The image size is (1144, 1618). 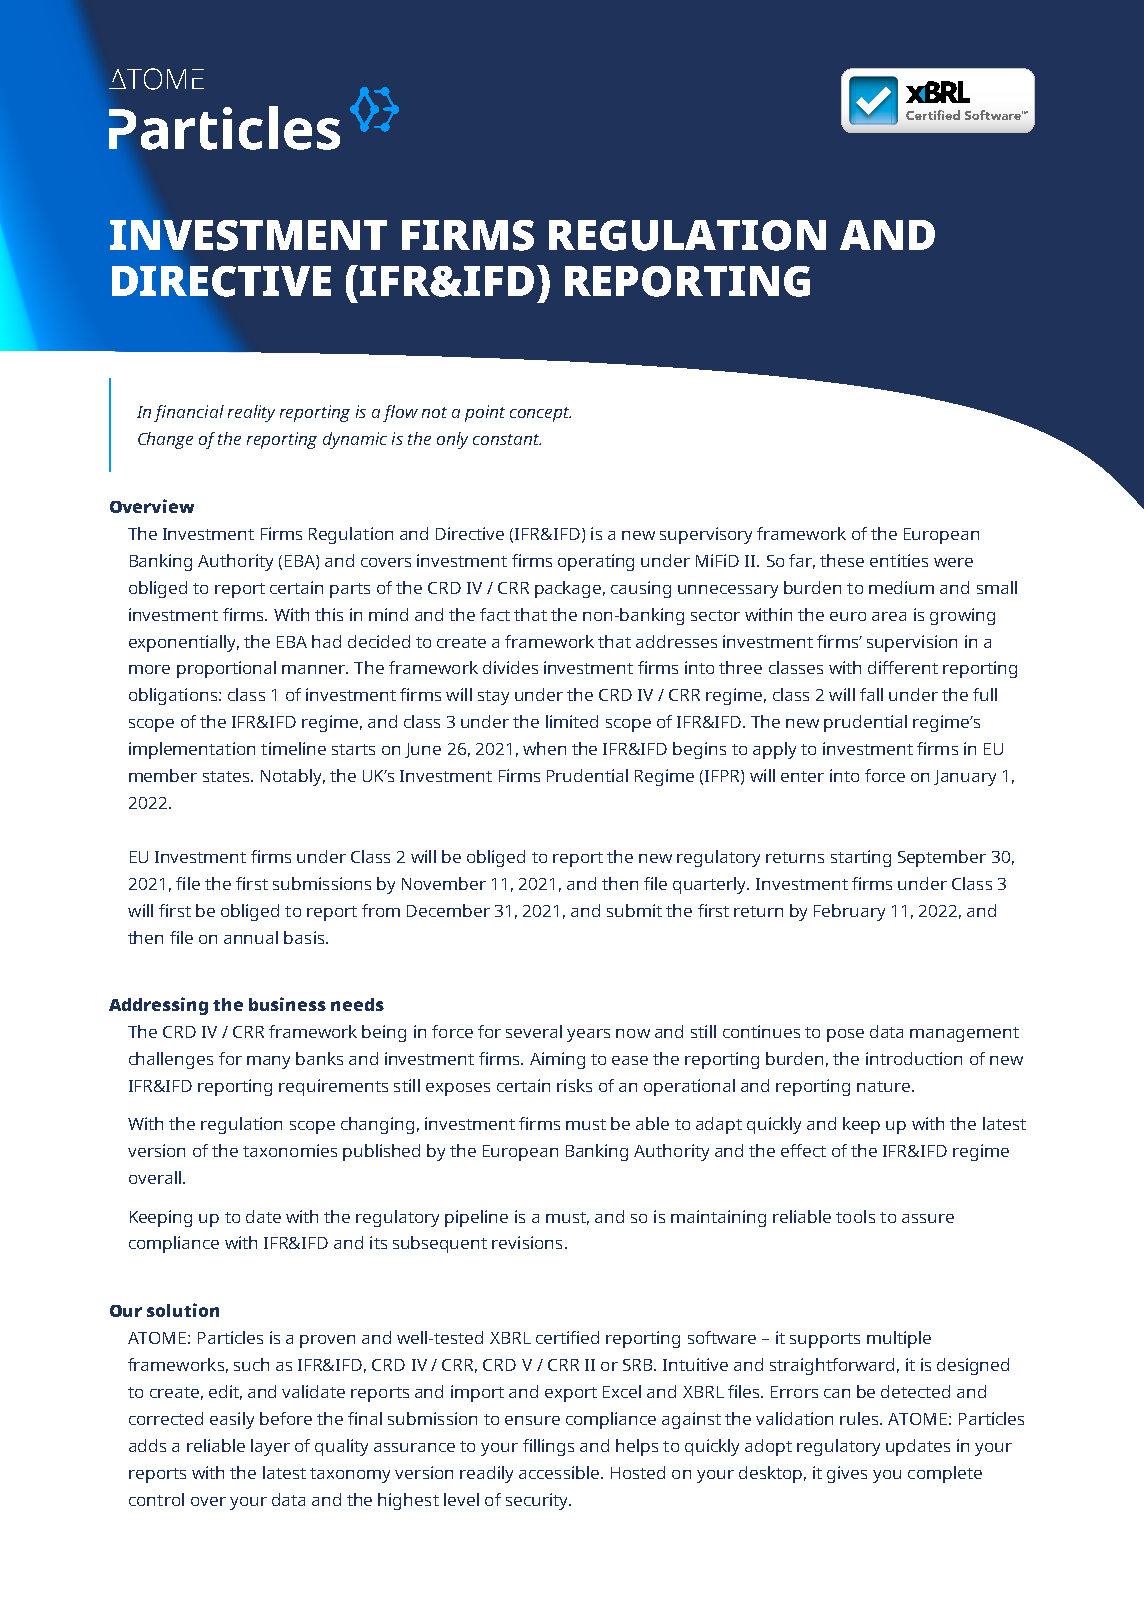 What do you see at coordinates (227, 776) in the screenshot?
I see `states` at bounding box center [227, 776].
